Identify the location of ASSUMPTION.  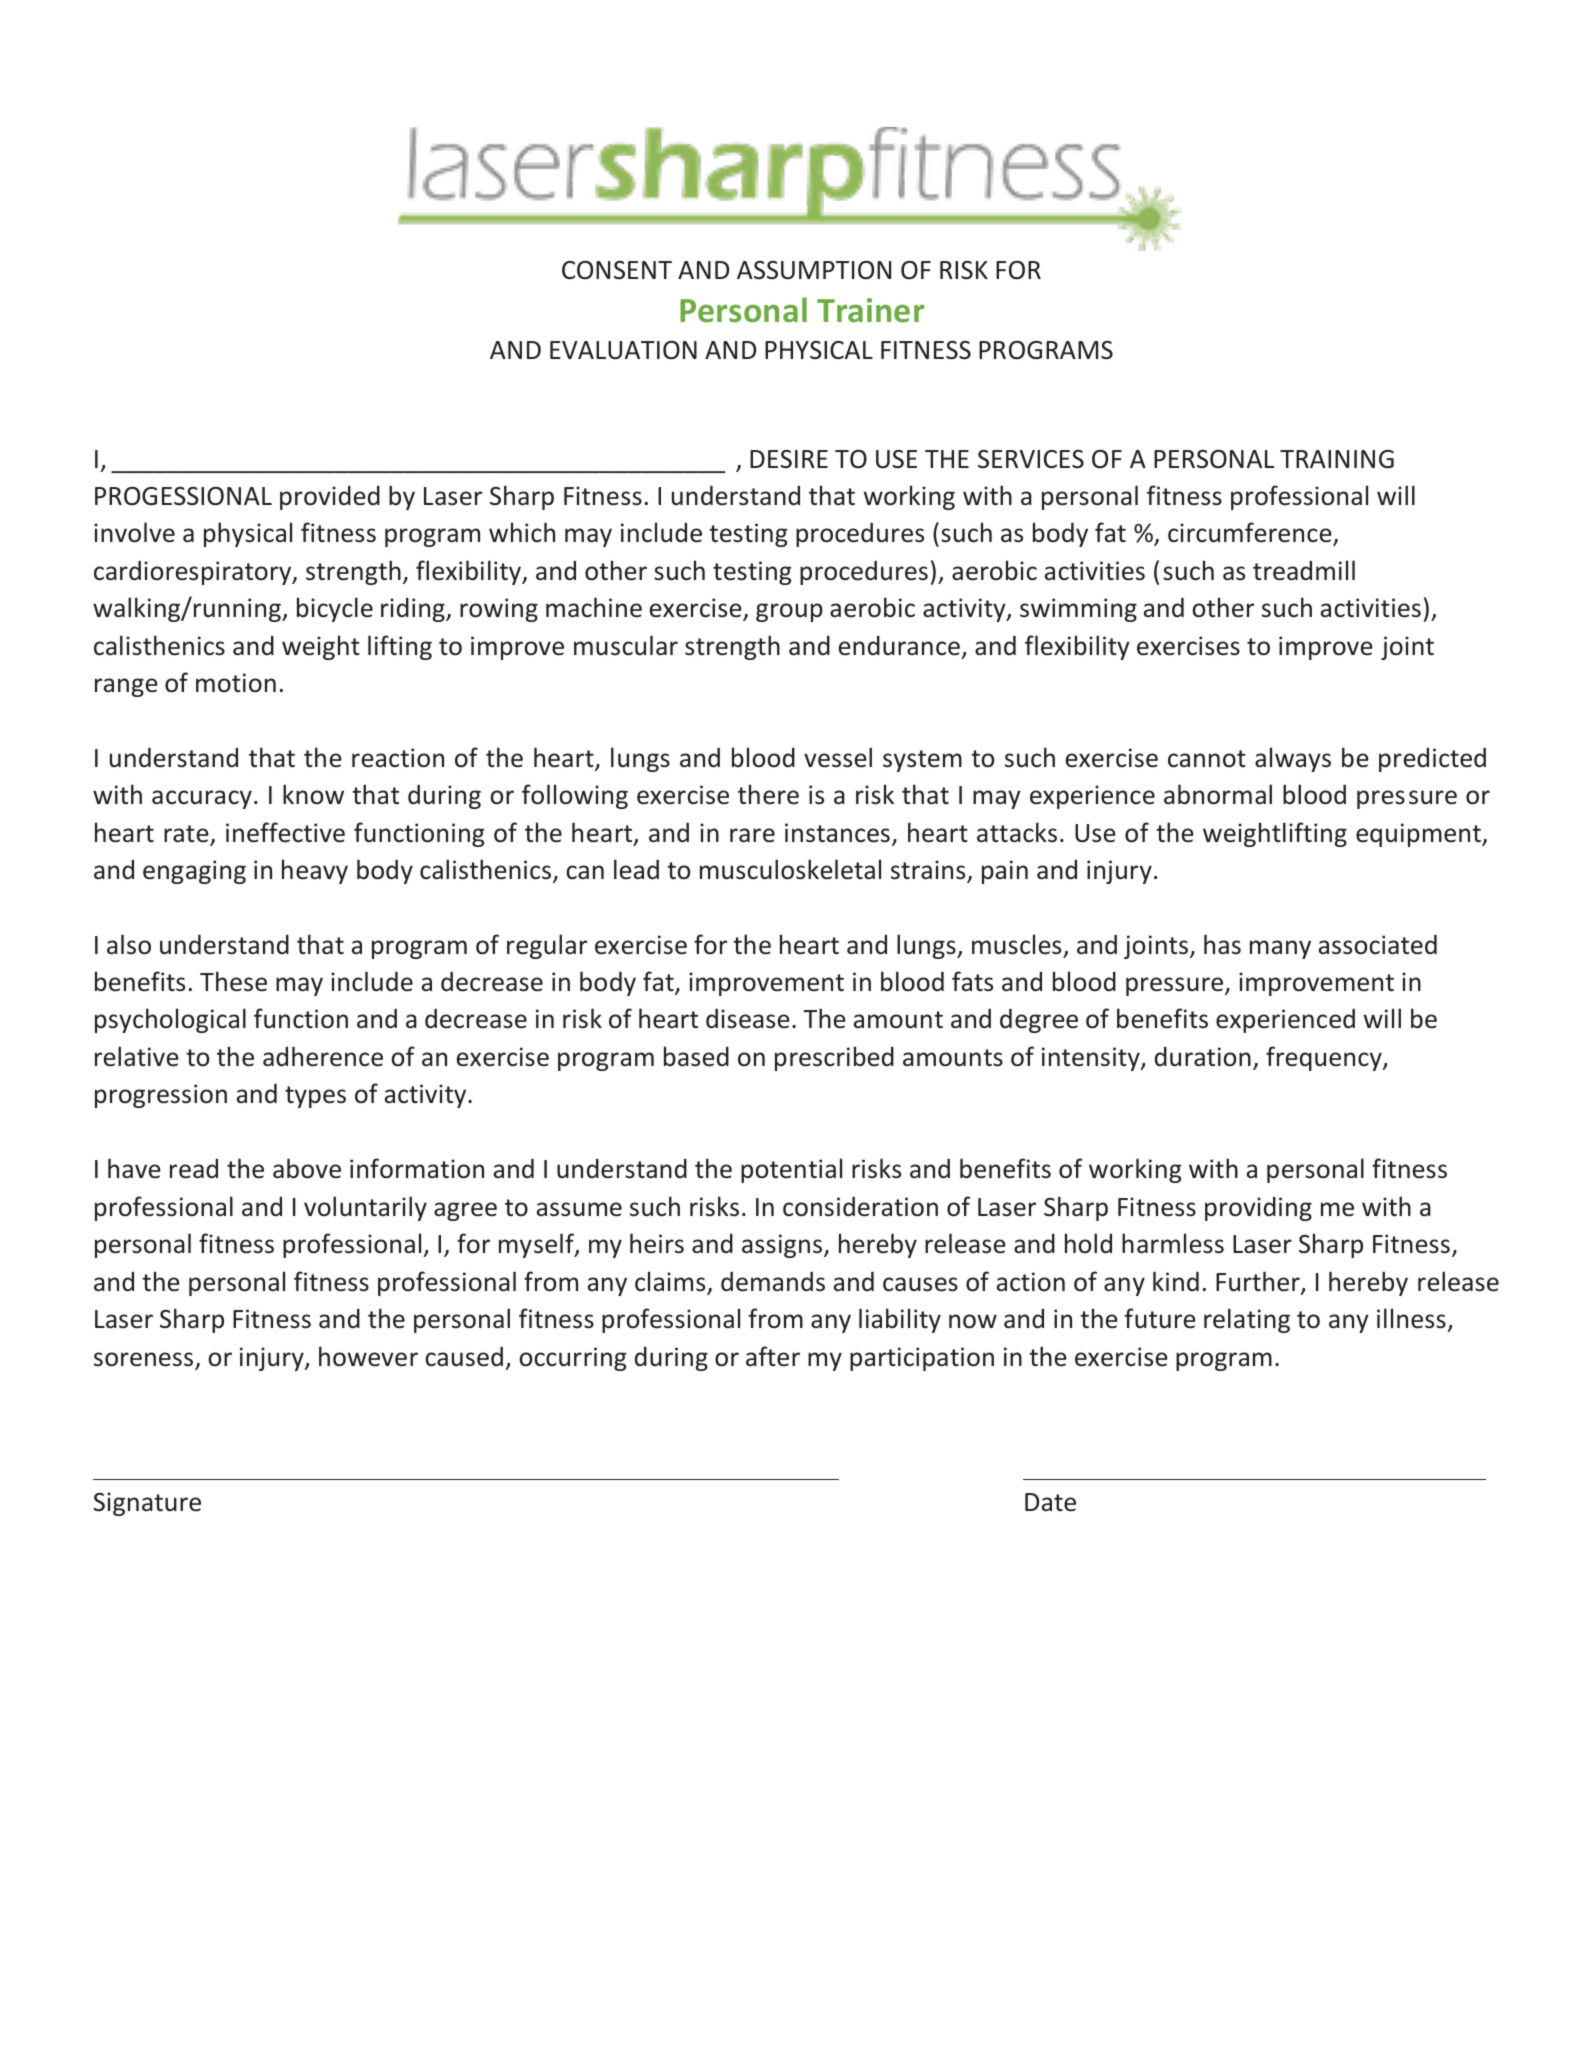
(814, 270).
